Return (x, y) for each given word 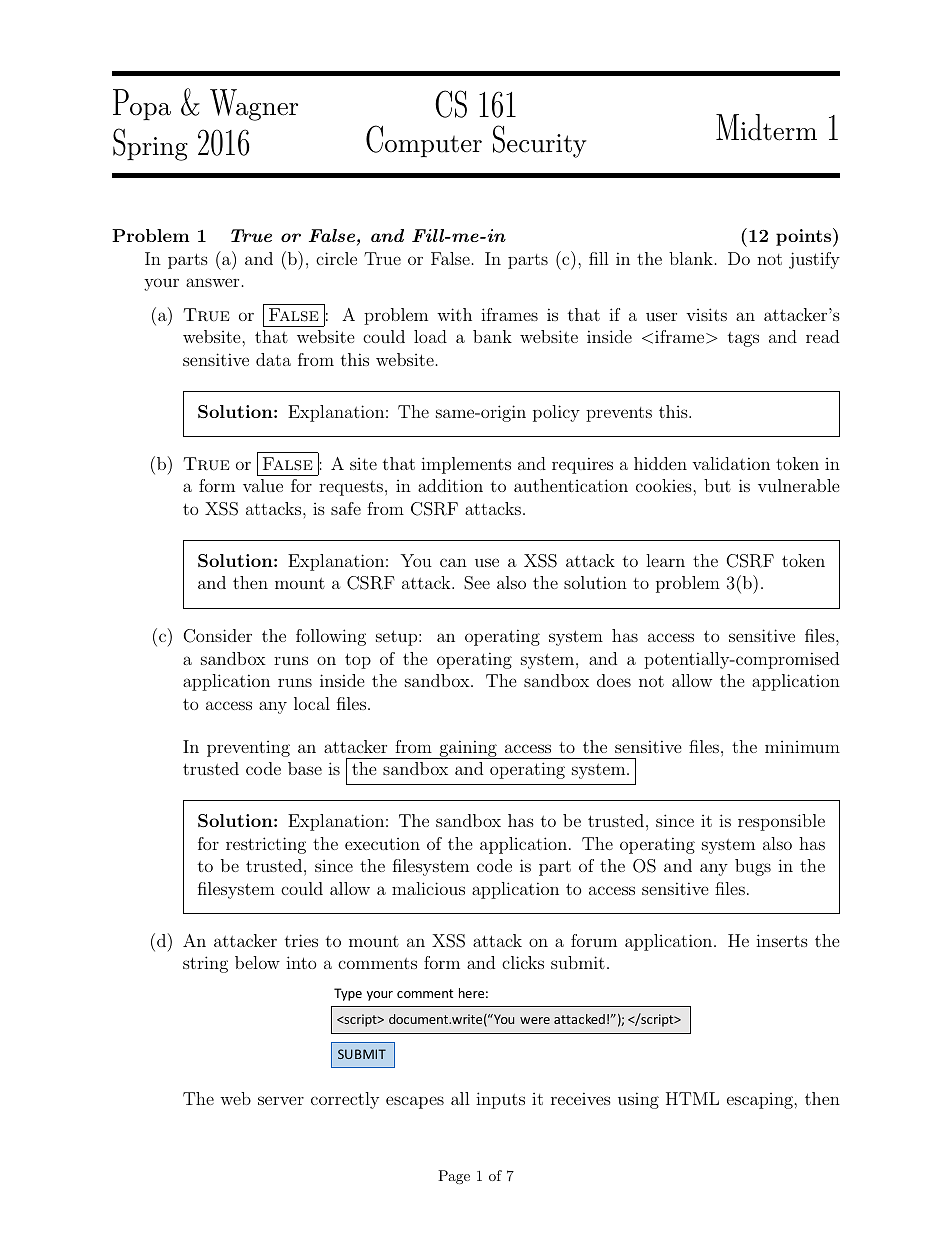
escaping (761, 1101)
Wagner (254, 105)
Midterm (766, 127)
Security (540, 141)
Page (454, 1177)
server (281, 1100)
